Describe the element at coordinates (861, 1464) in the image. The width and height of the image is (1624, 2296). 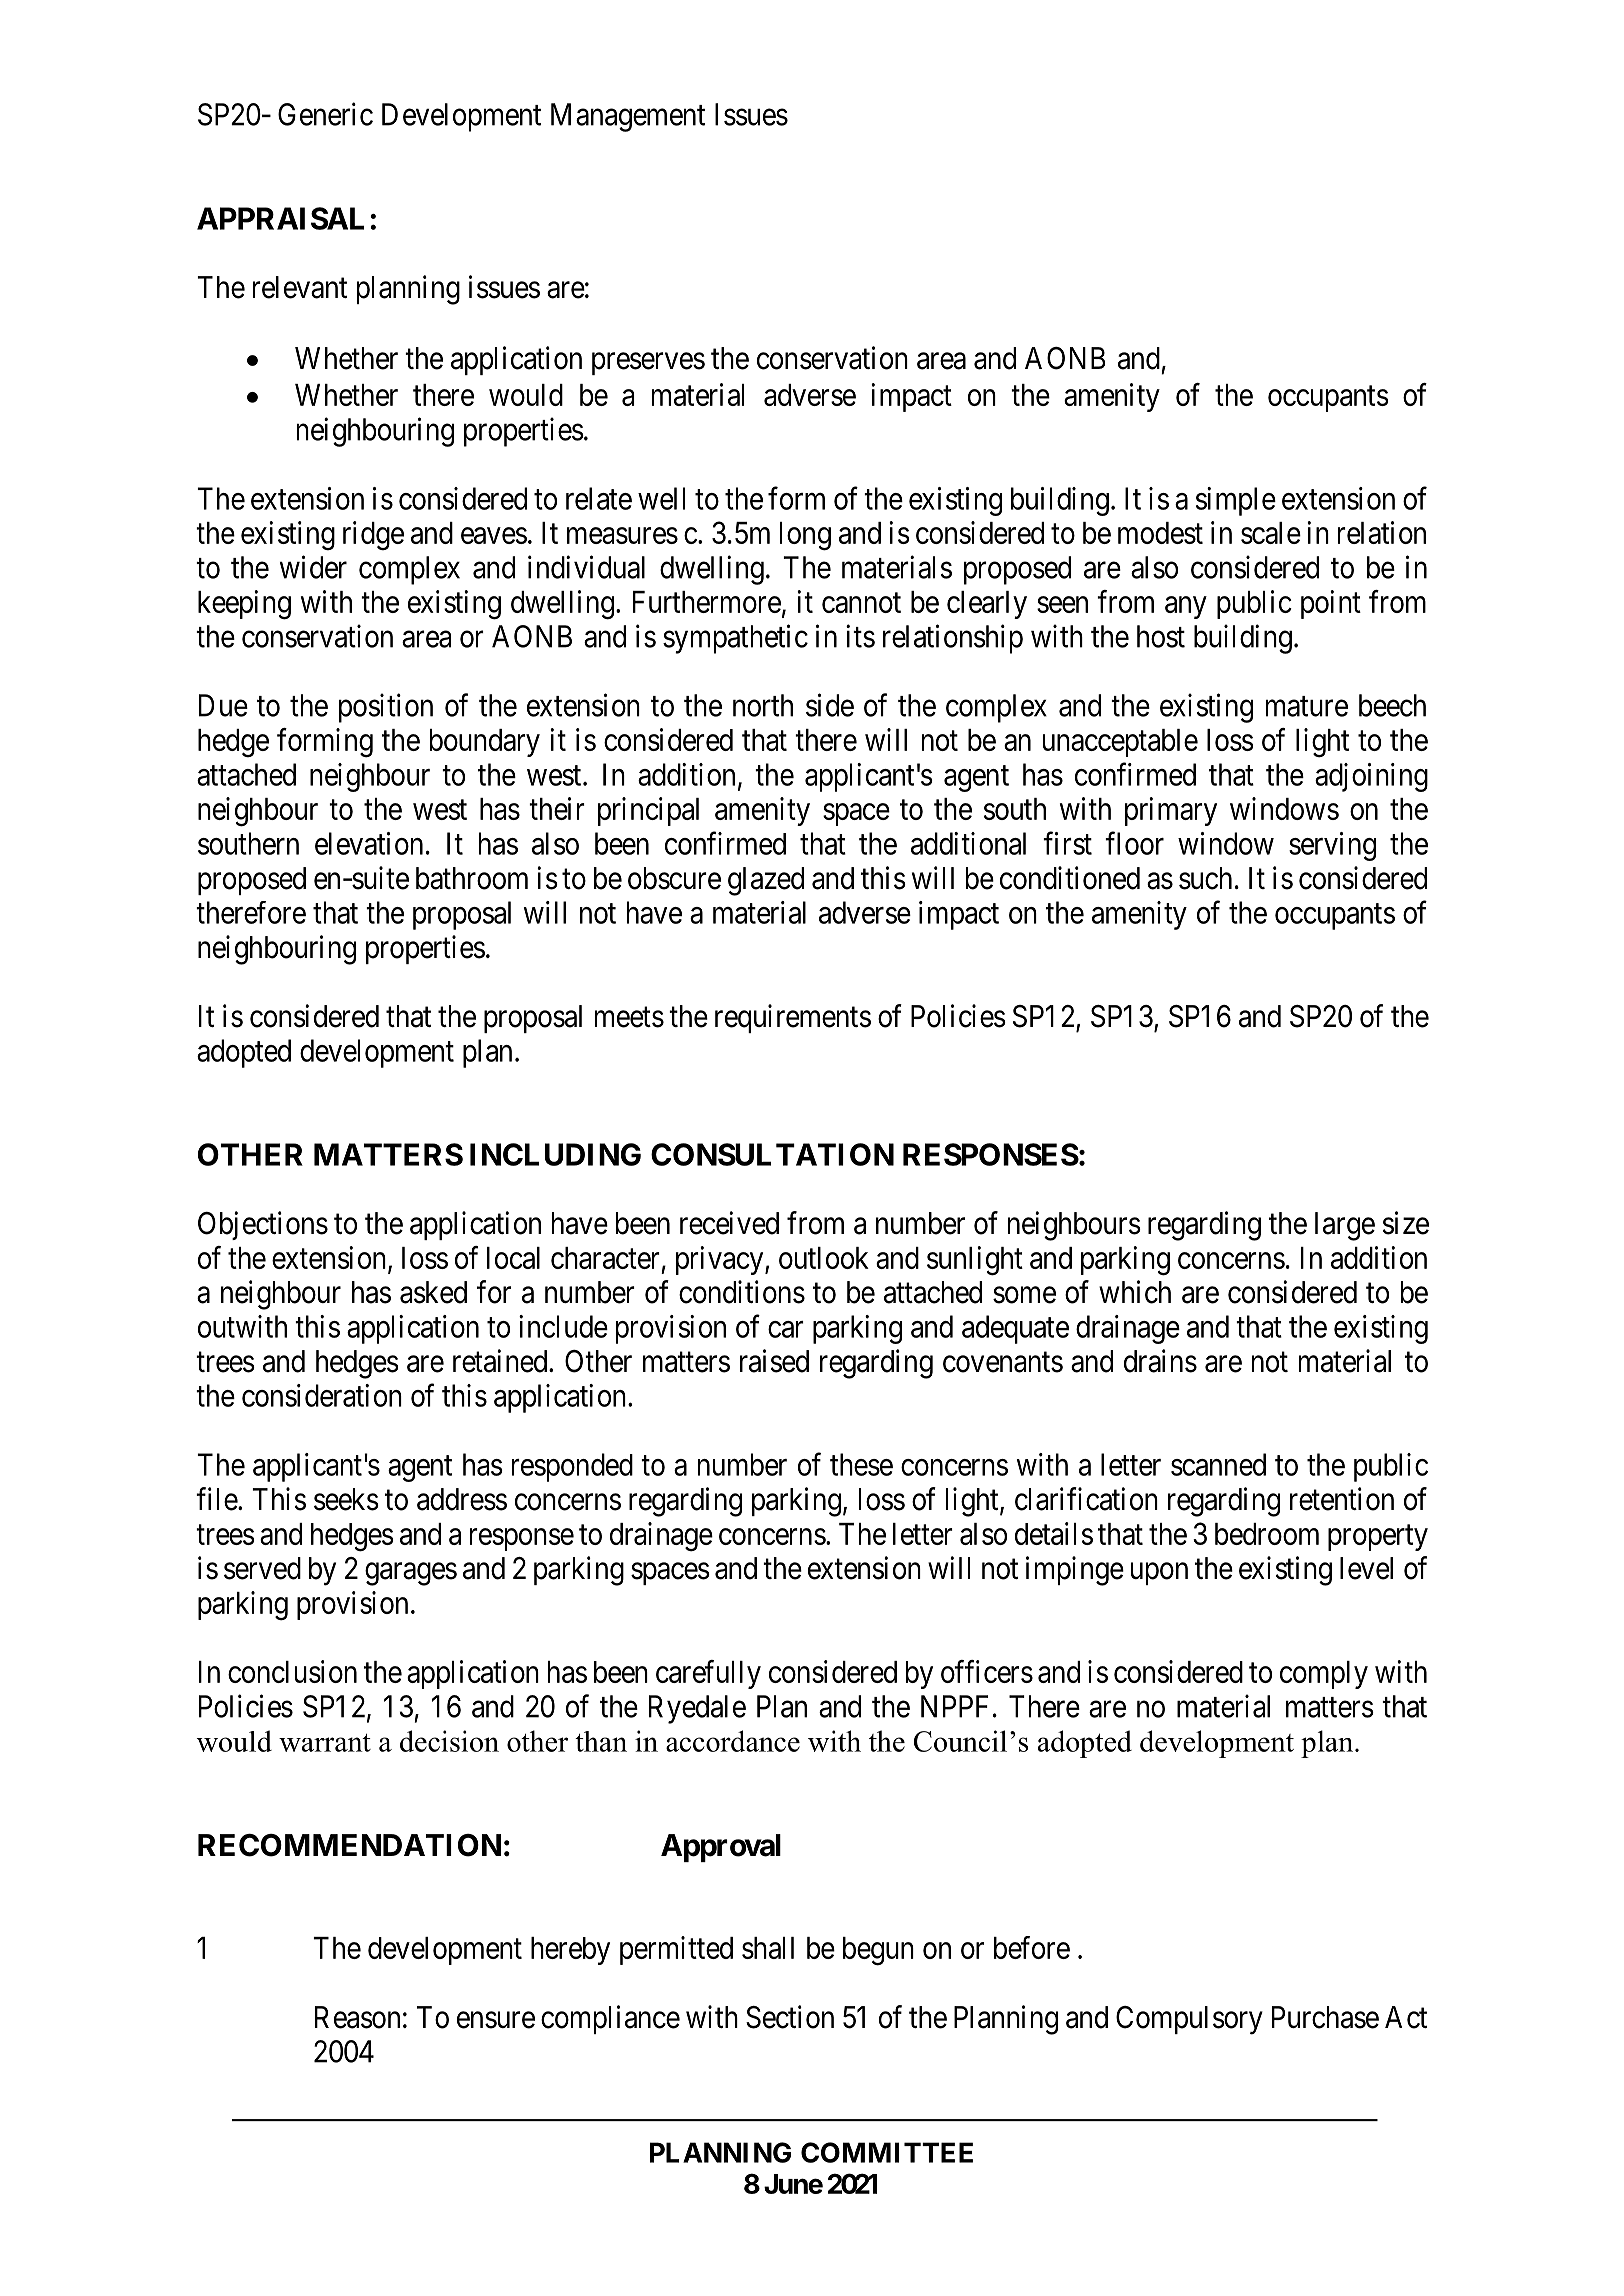
I see `these` at that location.
